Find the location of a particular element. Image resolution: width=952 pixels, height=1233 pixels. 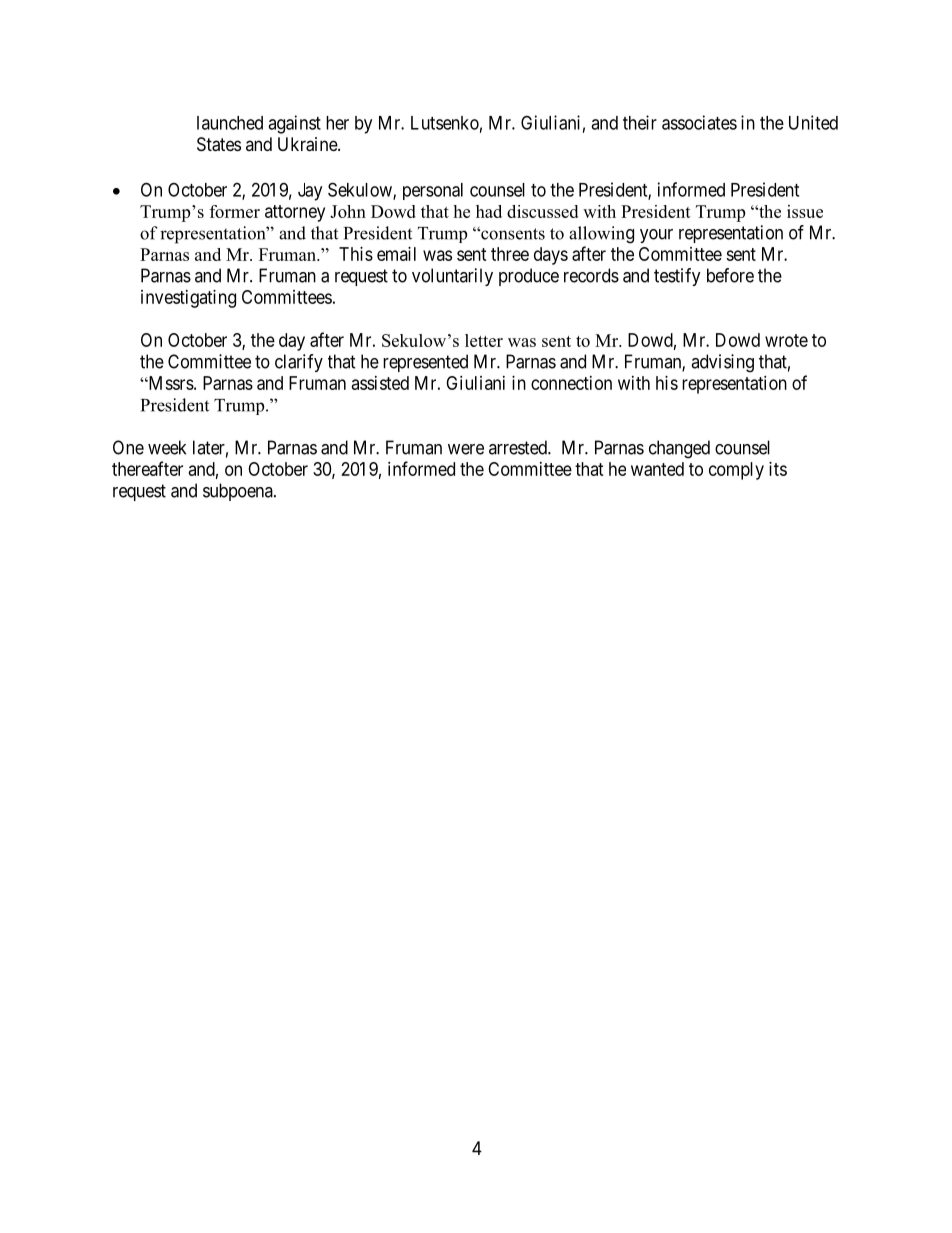

clarify is located at coordinates (299, 363).
